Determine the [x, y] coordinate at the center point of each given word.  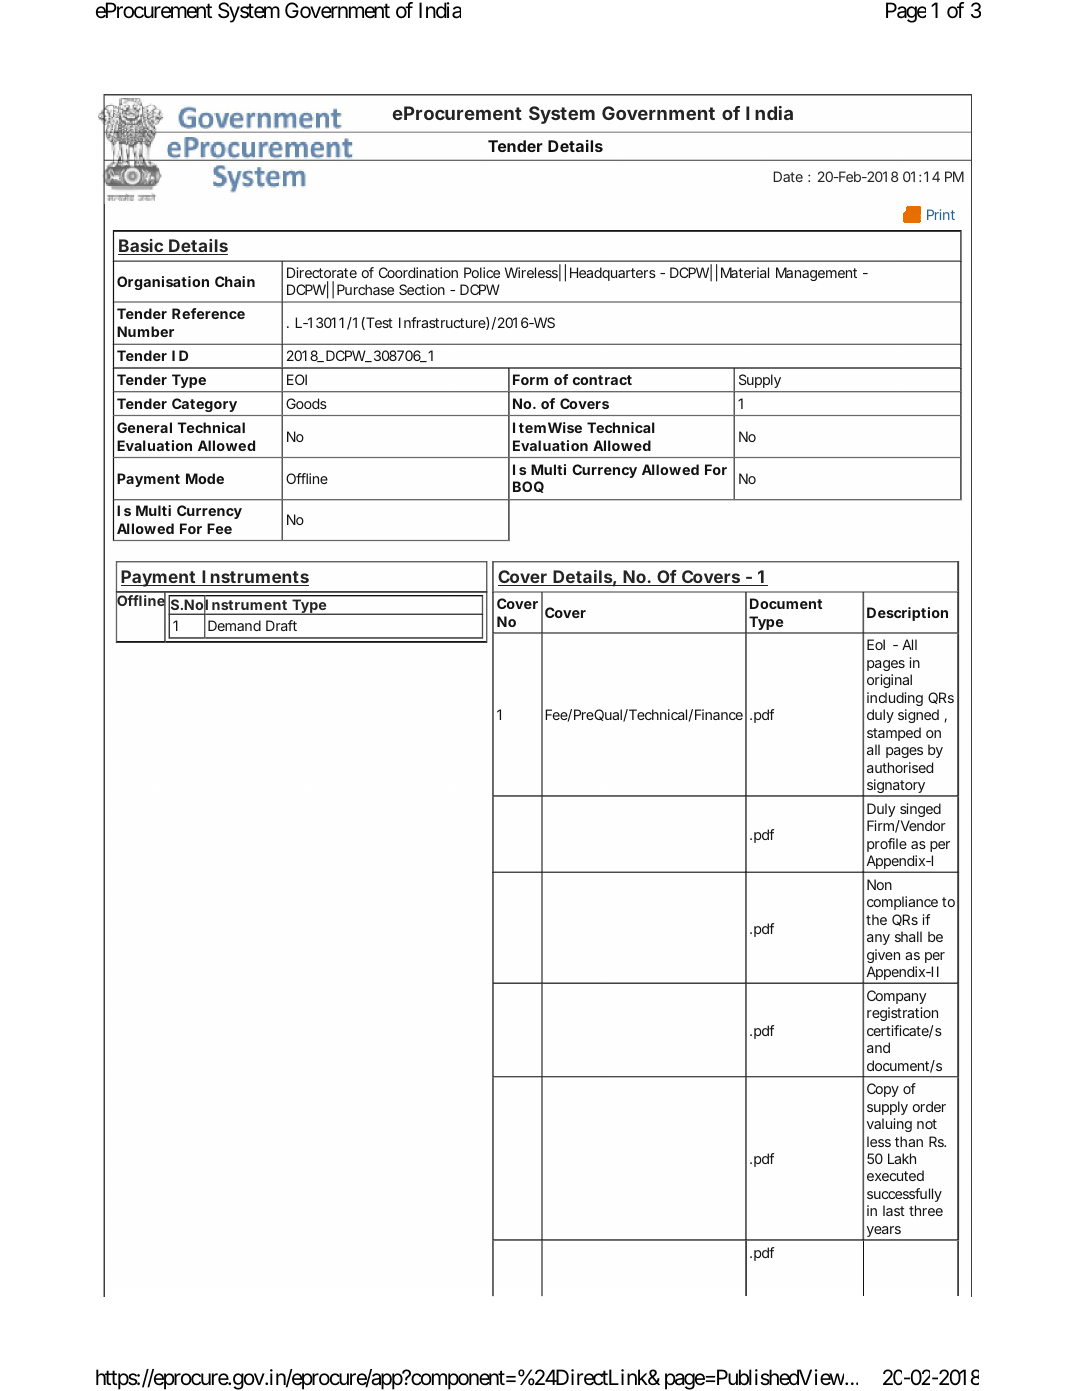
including [895, 699]
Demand [234, 625]
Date [788, 176]
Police [482, 272]
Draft [281, 625]
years [884, 1233]
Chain [235, 281]
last [894, 1210]
